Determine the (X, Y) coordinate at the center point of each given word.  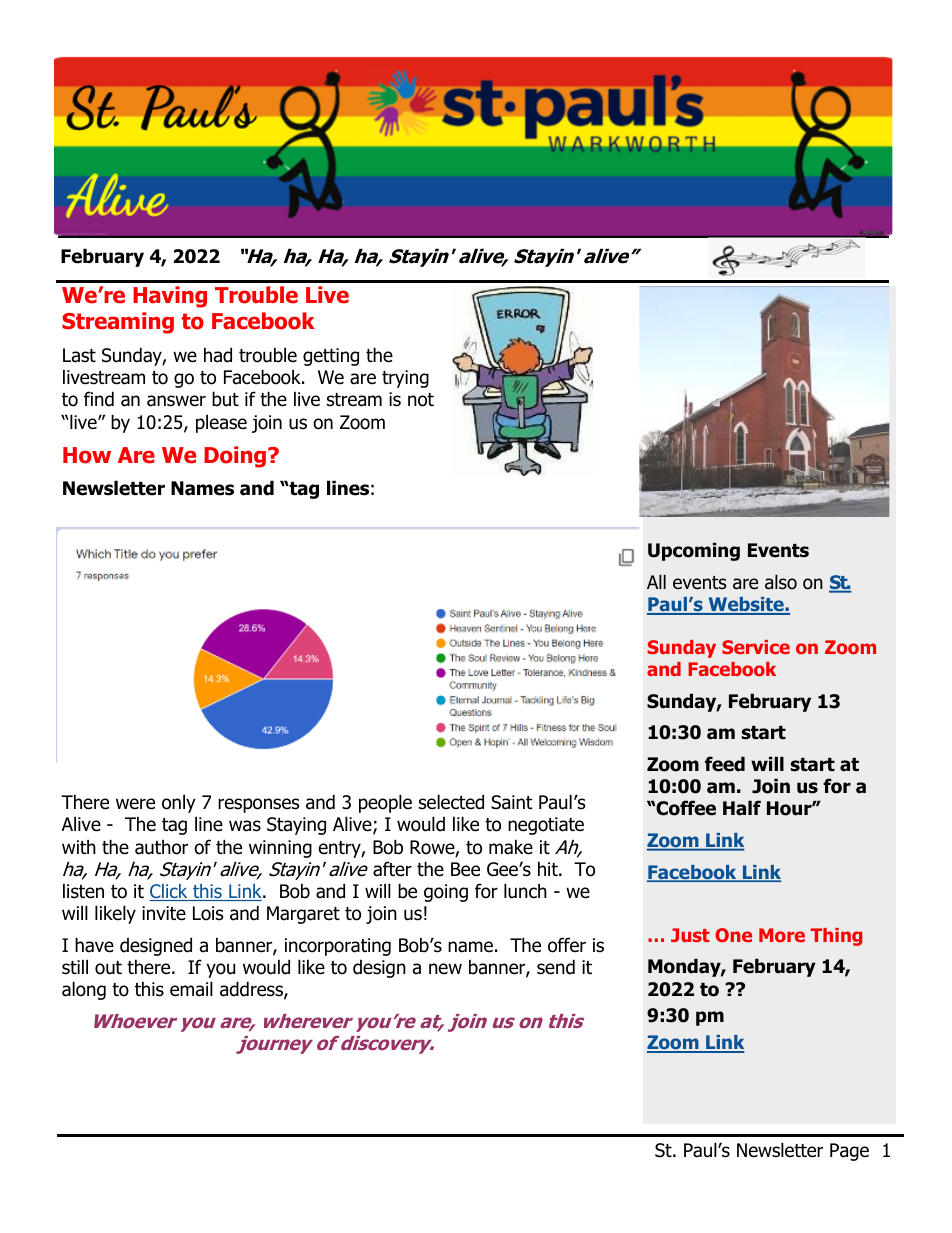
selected (451, 802)
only (179, 803)
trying (405, 379)
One (733, 935)
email (191, 989)
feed (725, 764)
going (446, 893)
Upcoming (694, 551)
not (421, 400)
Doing (235, 457)
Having (170, 297)
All (656, 581)
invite (164, 913)
